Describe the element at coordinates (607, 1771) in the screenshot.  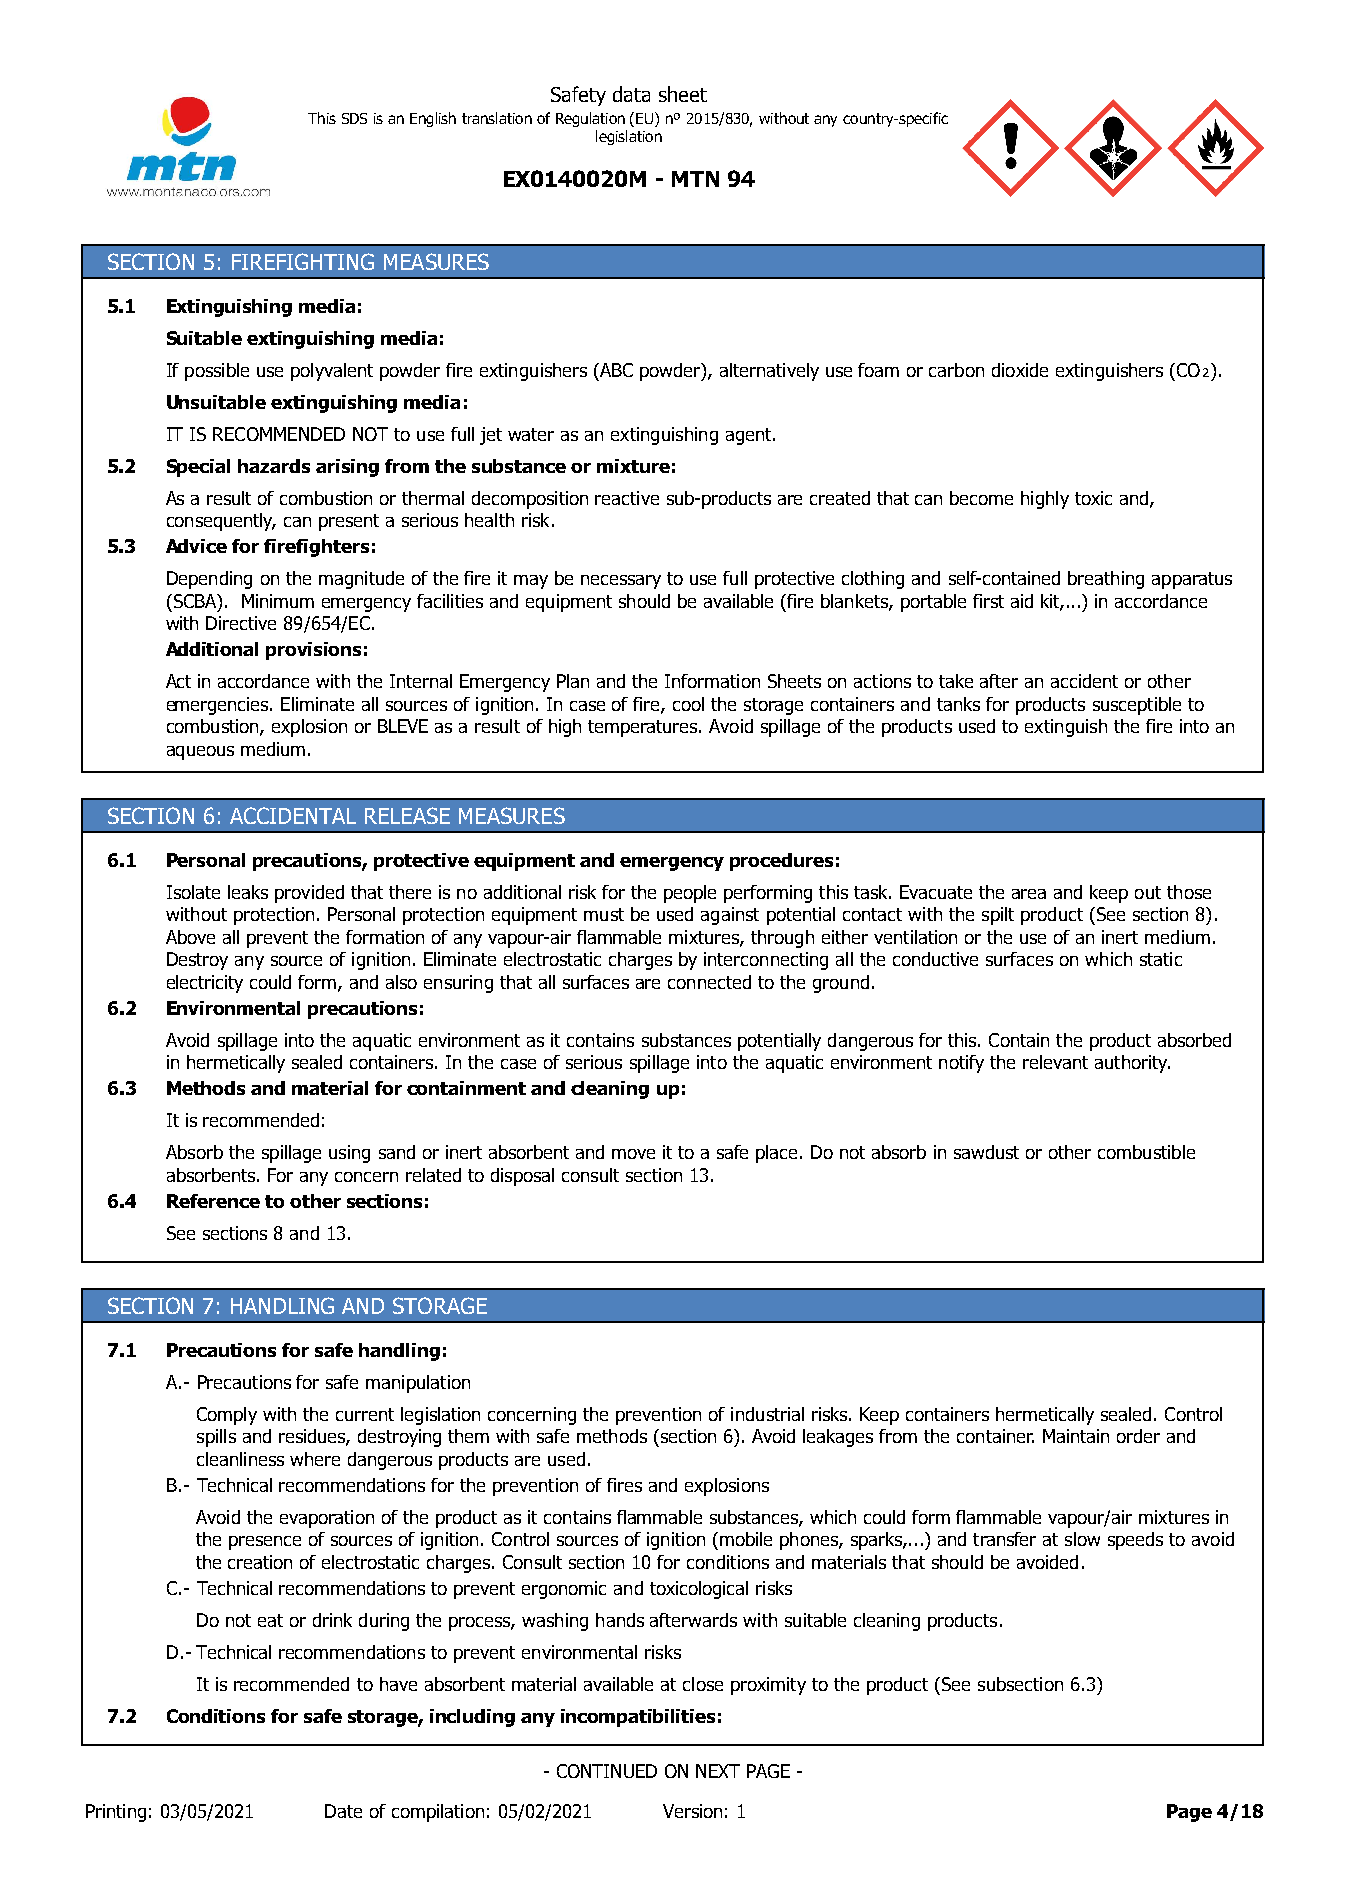
I see `CONTINUED` at that location.
